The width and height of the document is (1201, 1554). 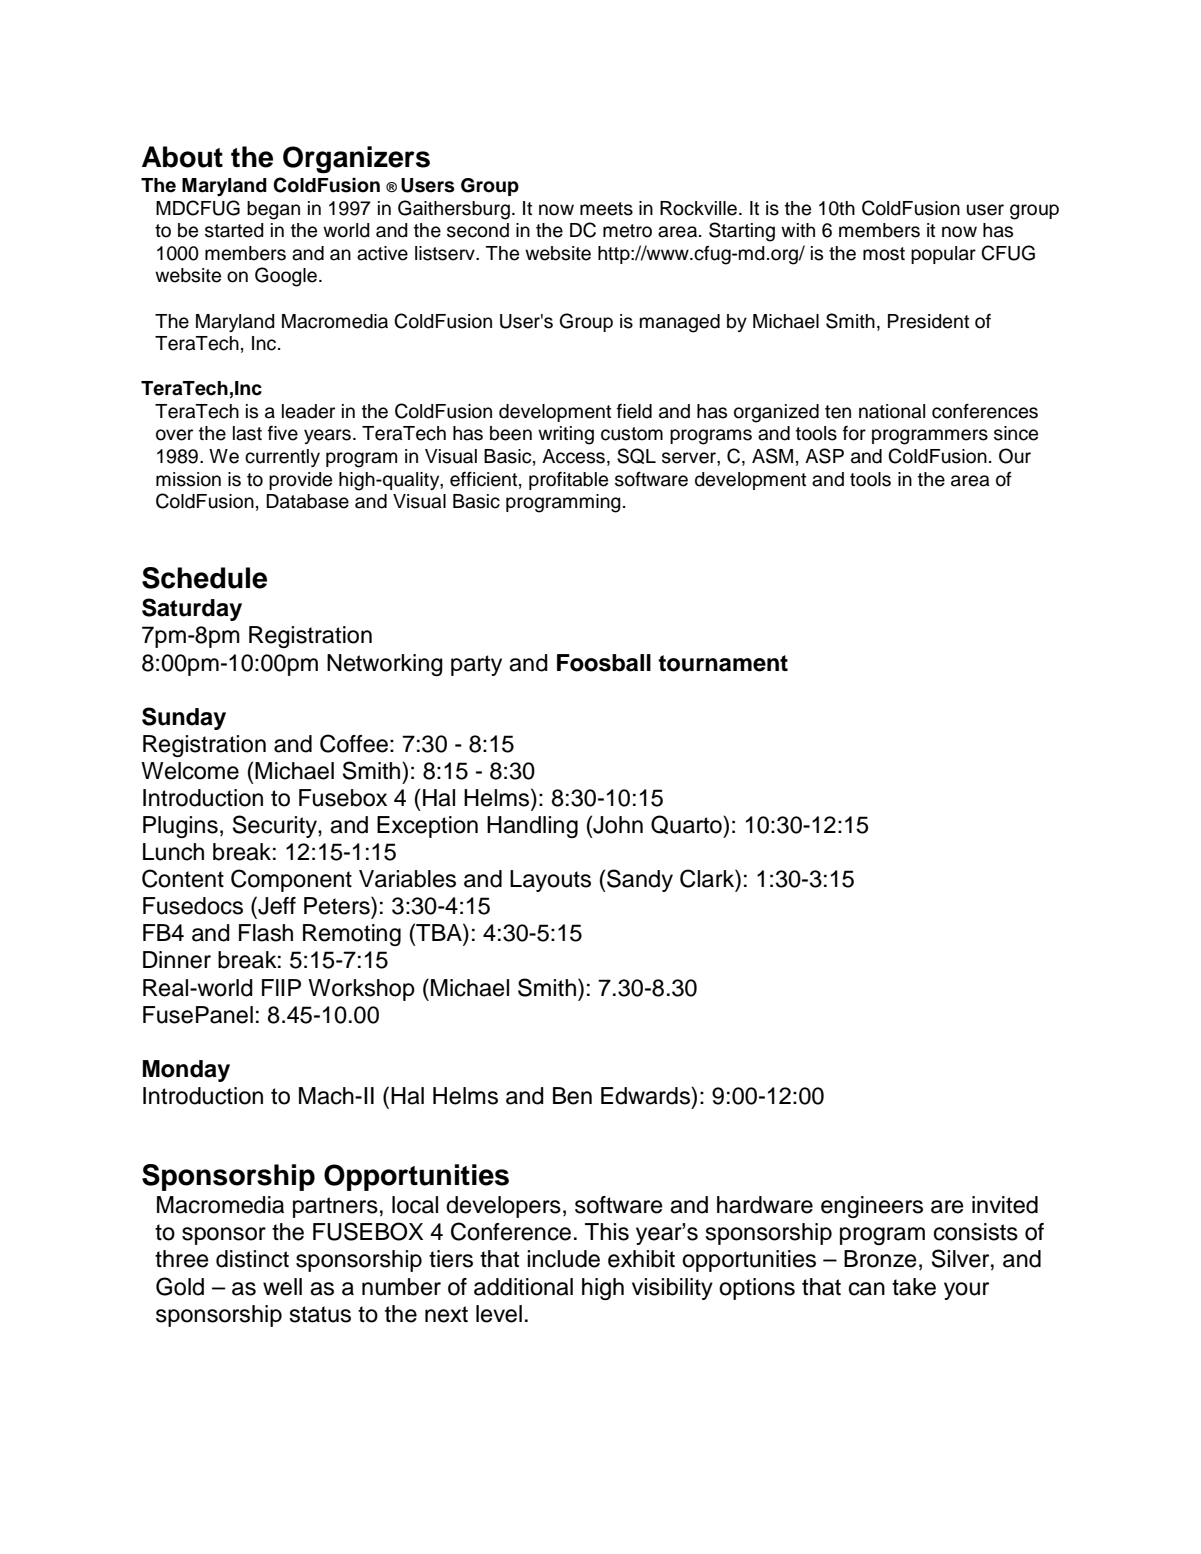 I want to click on tournament, so click(x=723, y=663).
